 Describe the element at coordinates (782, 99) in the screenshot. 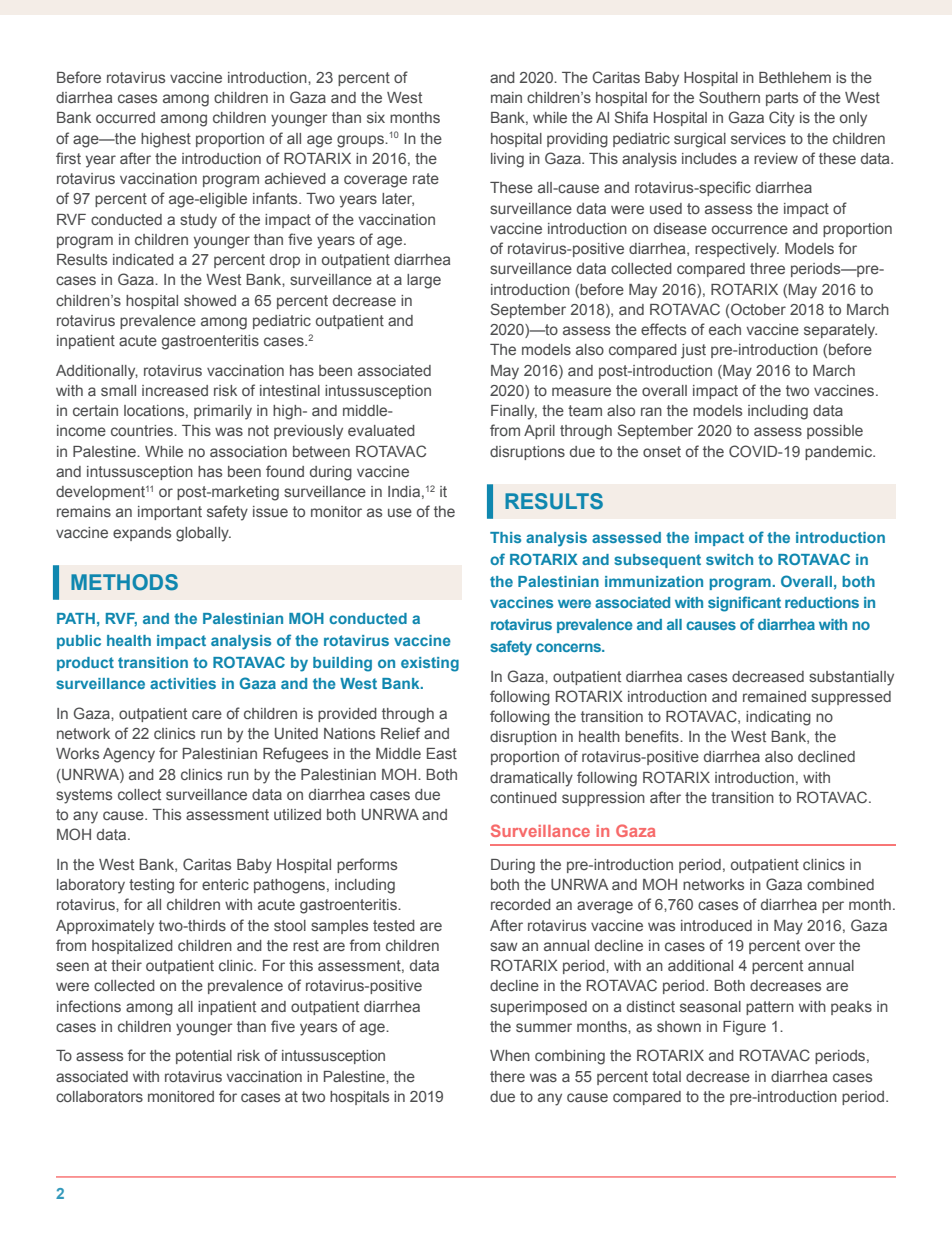

I see `parts` at that location.
